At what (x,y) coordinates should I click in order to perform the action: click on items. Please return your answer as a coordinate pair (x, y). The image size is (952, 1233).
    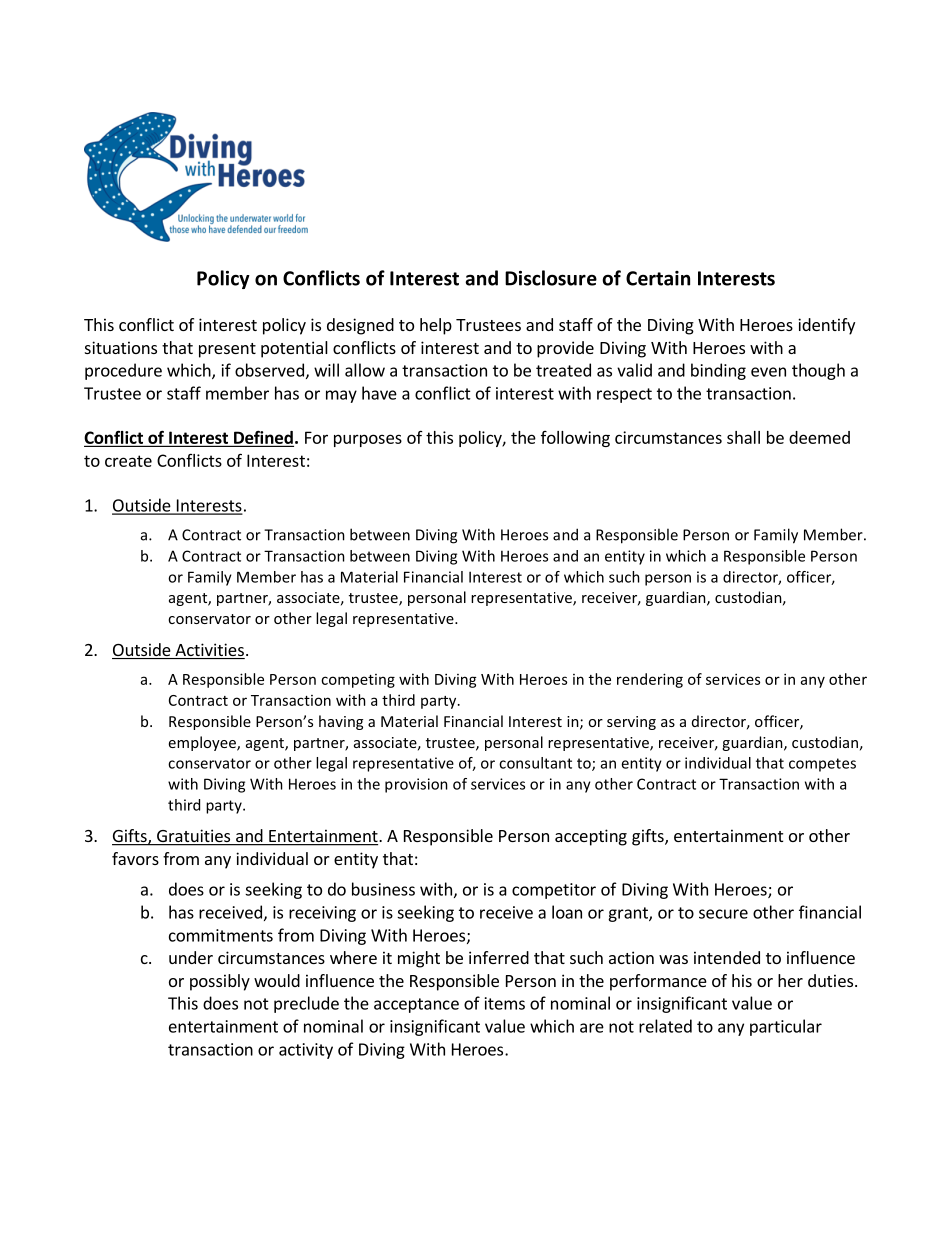
    Looking at the image, I should click on (505, 1003).
